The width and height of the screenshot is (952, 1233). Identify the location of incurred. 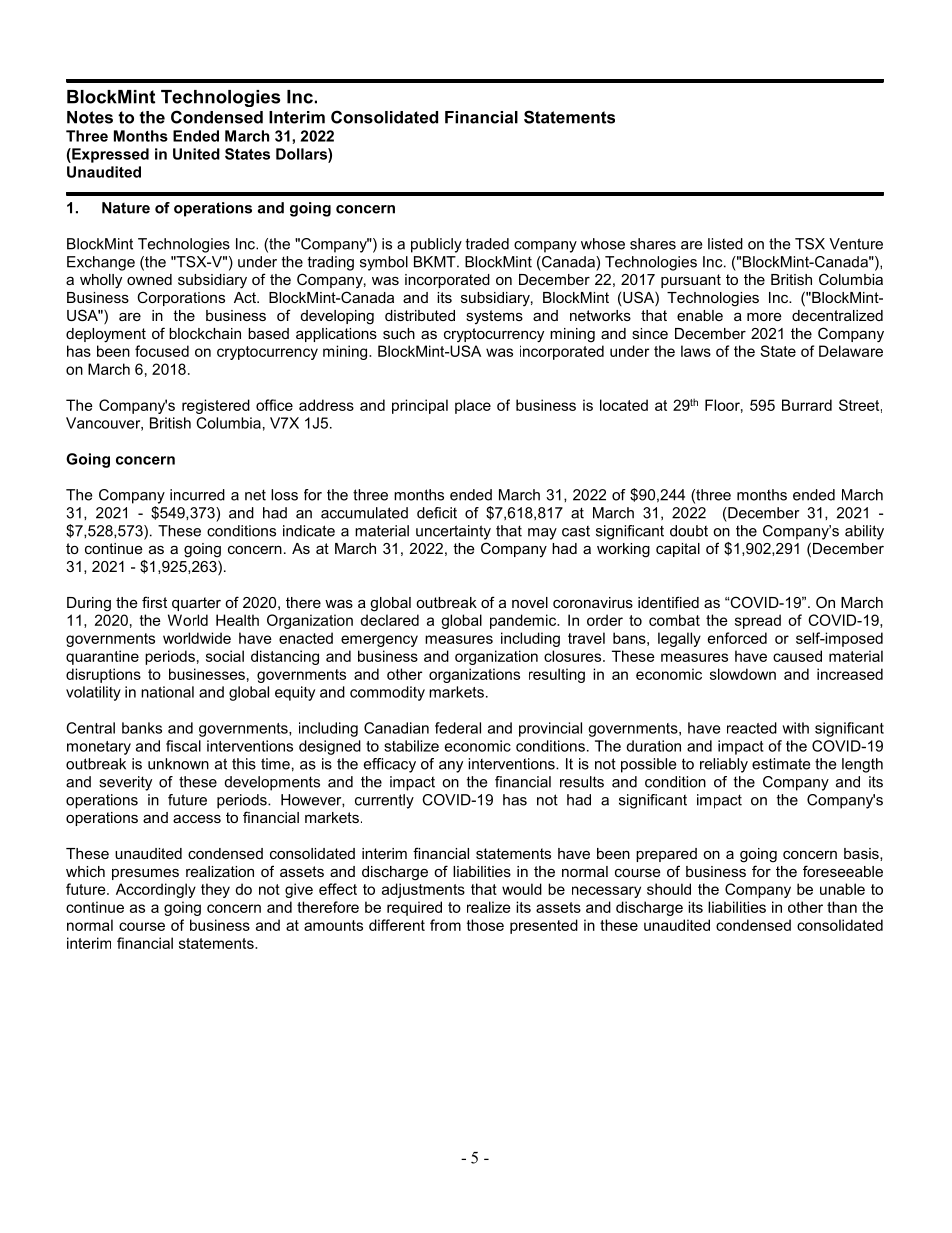
(197, 495).
